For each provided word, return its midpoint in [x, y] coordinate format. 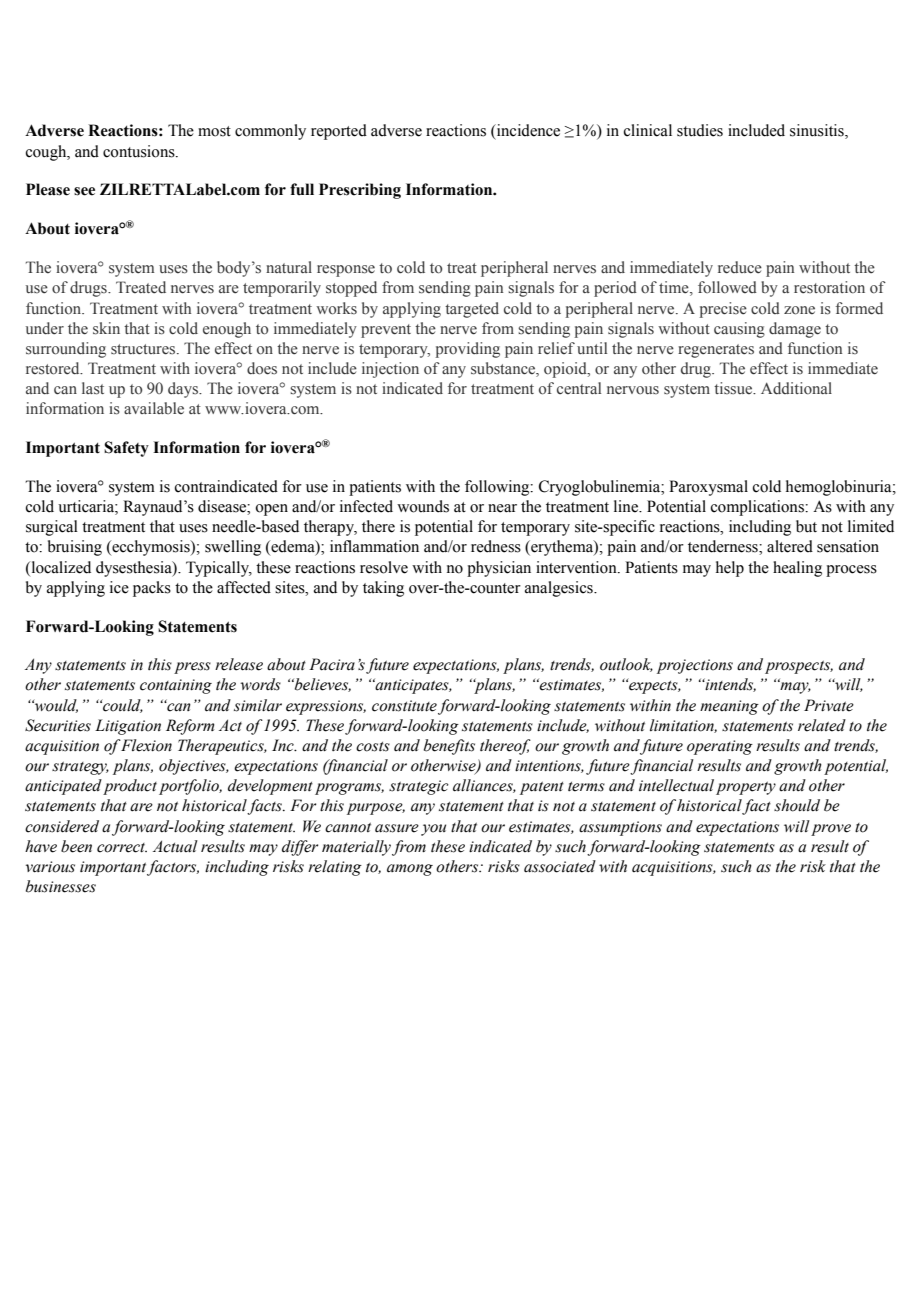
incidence [527, 130]
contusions [140, 151]
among [410, 870]
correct [122, 848]
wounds [423, 506]
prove [831, 830]
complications [758, 508]
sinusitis [818, 130]
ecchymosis [151, 548]
